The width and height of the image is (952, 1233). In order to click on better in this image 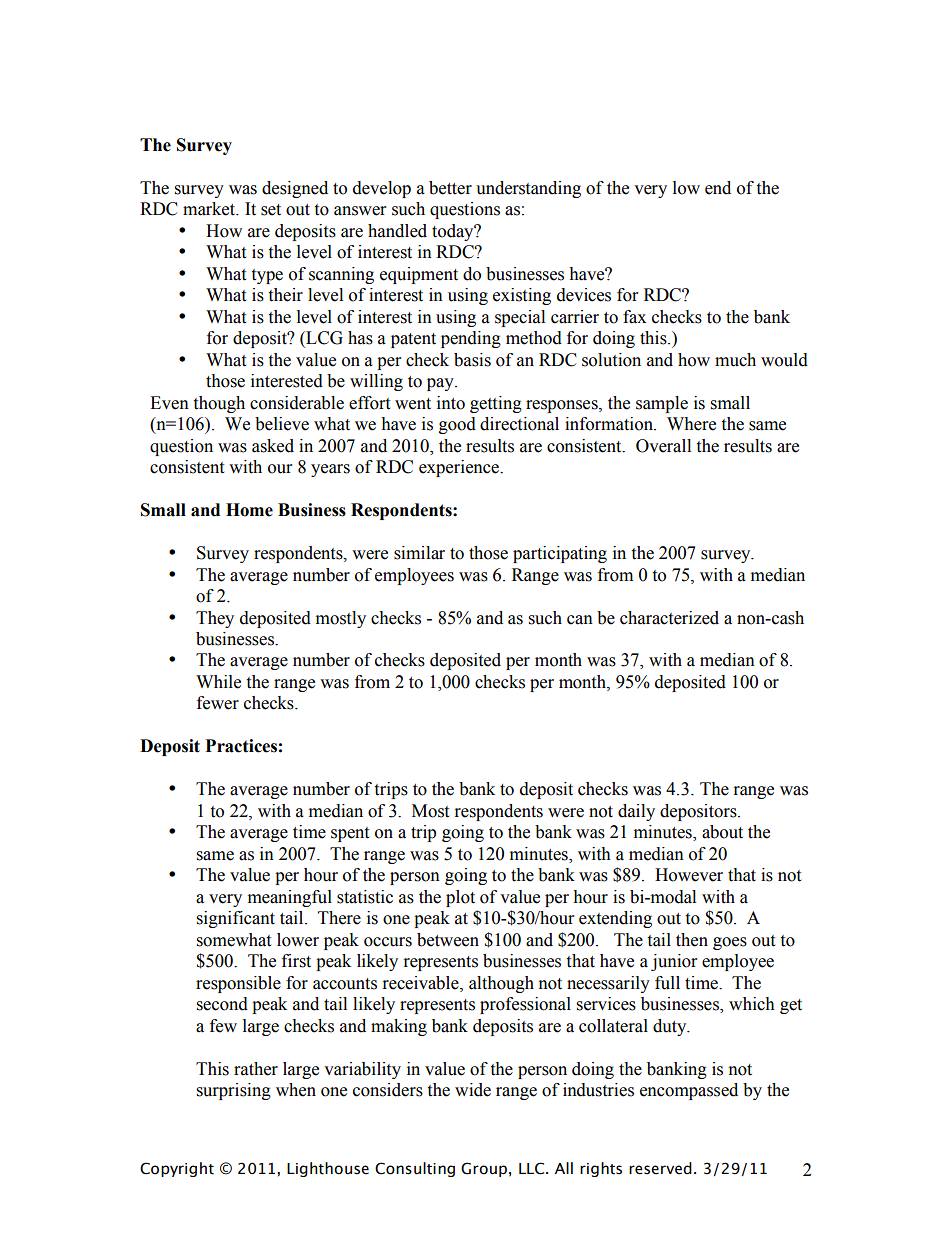, I will do `click(450, 188)`.
